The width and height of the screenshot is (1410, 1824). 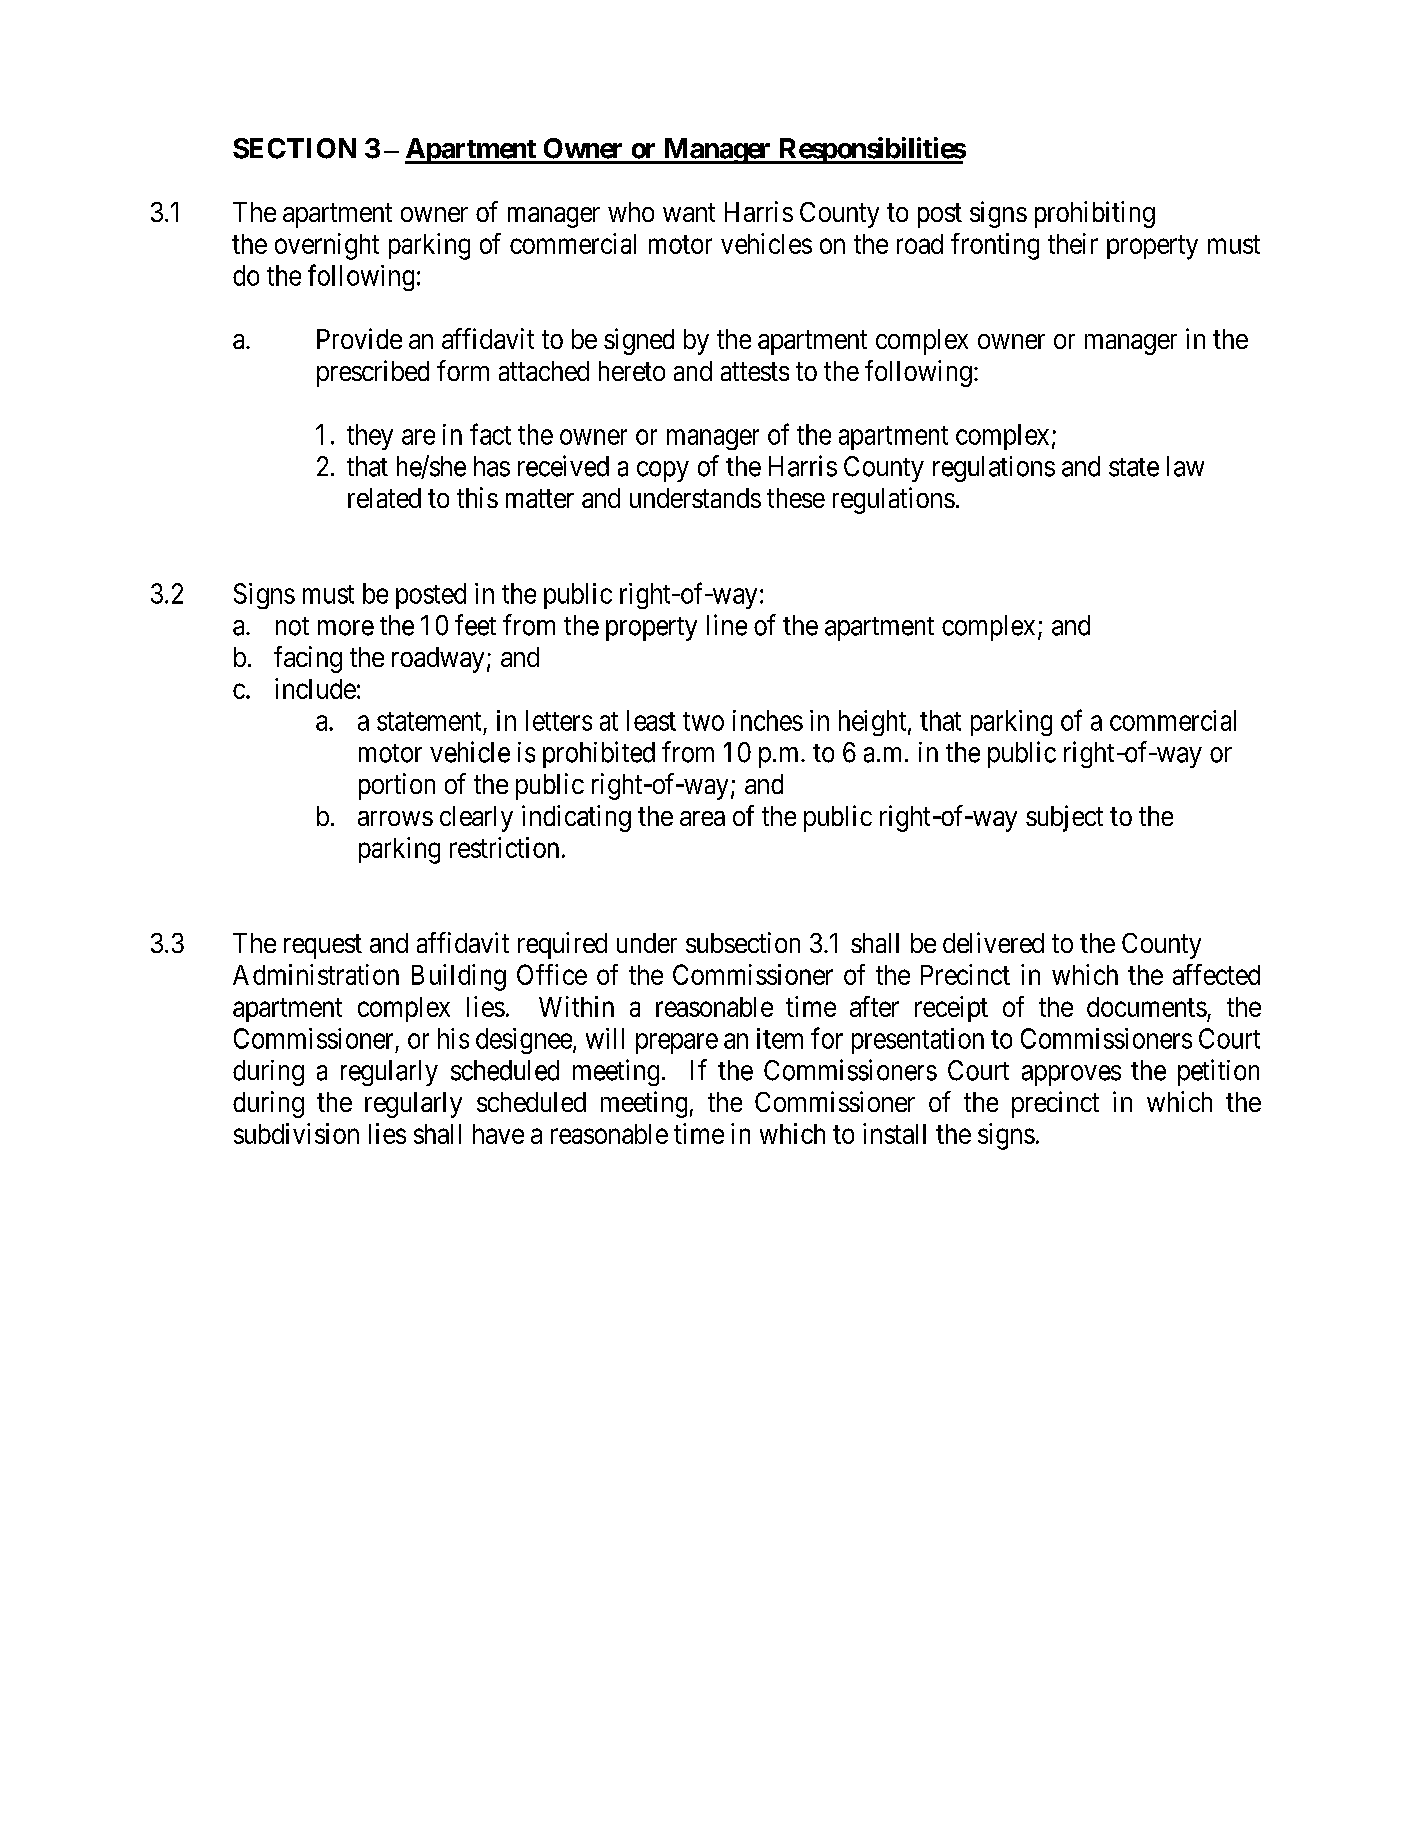 What do you see at coordinates (498, 1134) in the screenshot?
I see `have` at bounding box center [498, 1134].
